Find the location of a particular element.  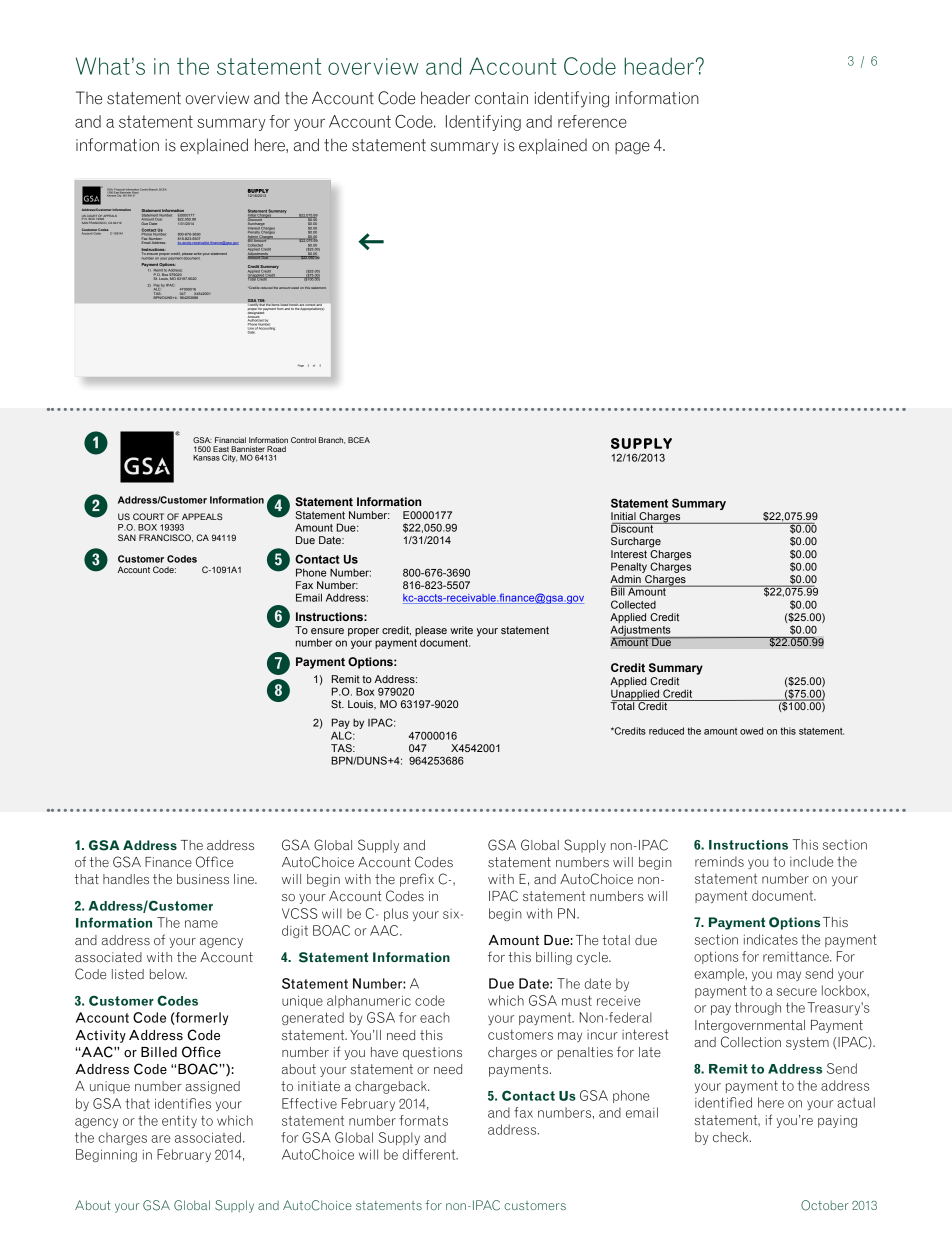

name is located at coordinates (201, 924).
